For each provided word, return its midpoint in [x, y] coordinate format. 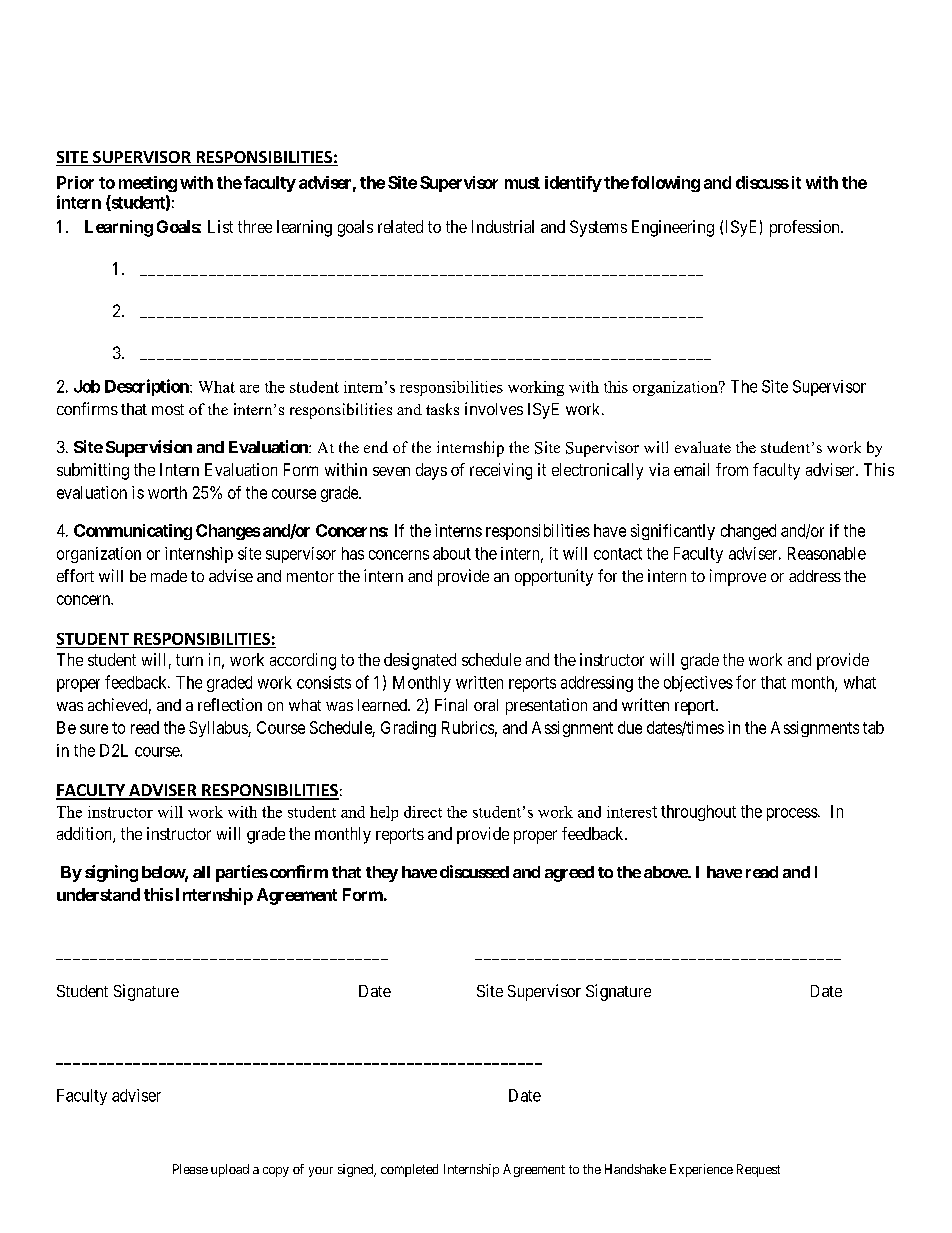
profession [806, 228]
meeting [148, 184]
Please [190, 1169]
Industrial [503, 226]
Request [758, 1170]
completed [409, 1170]
